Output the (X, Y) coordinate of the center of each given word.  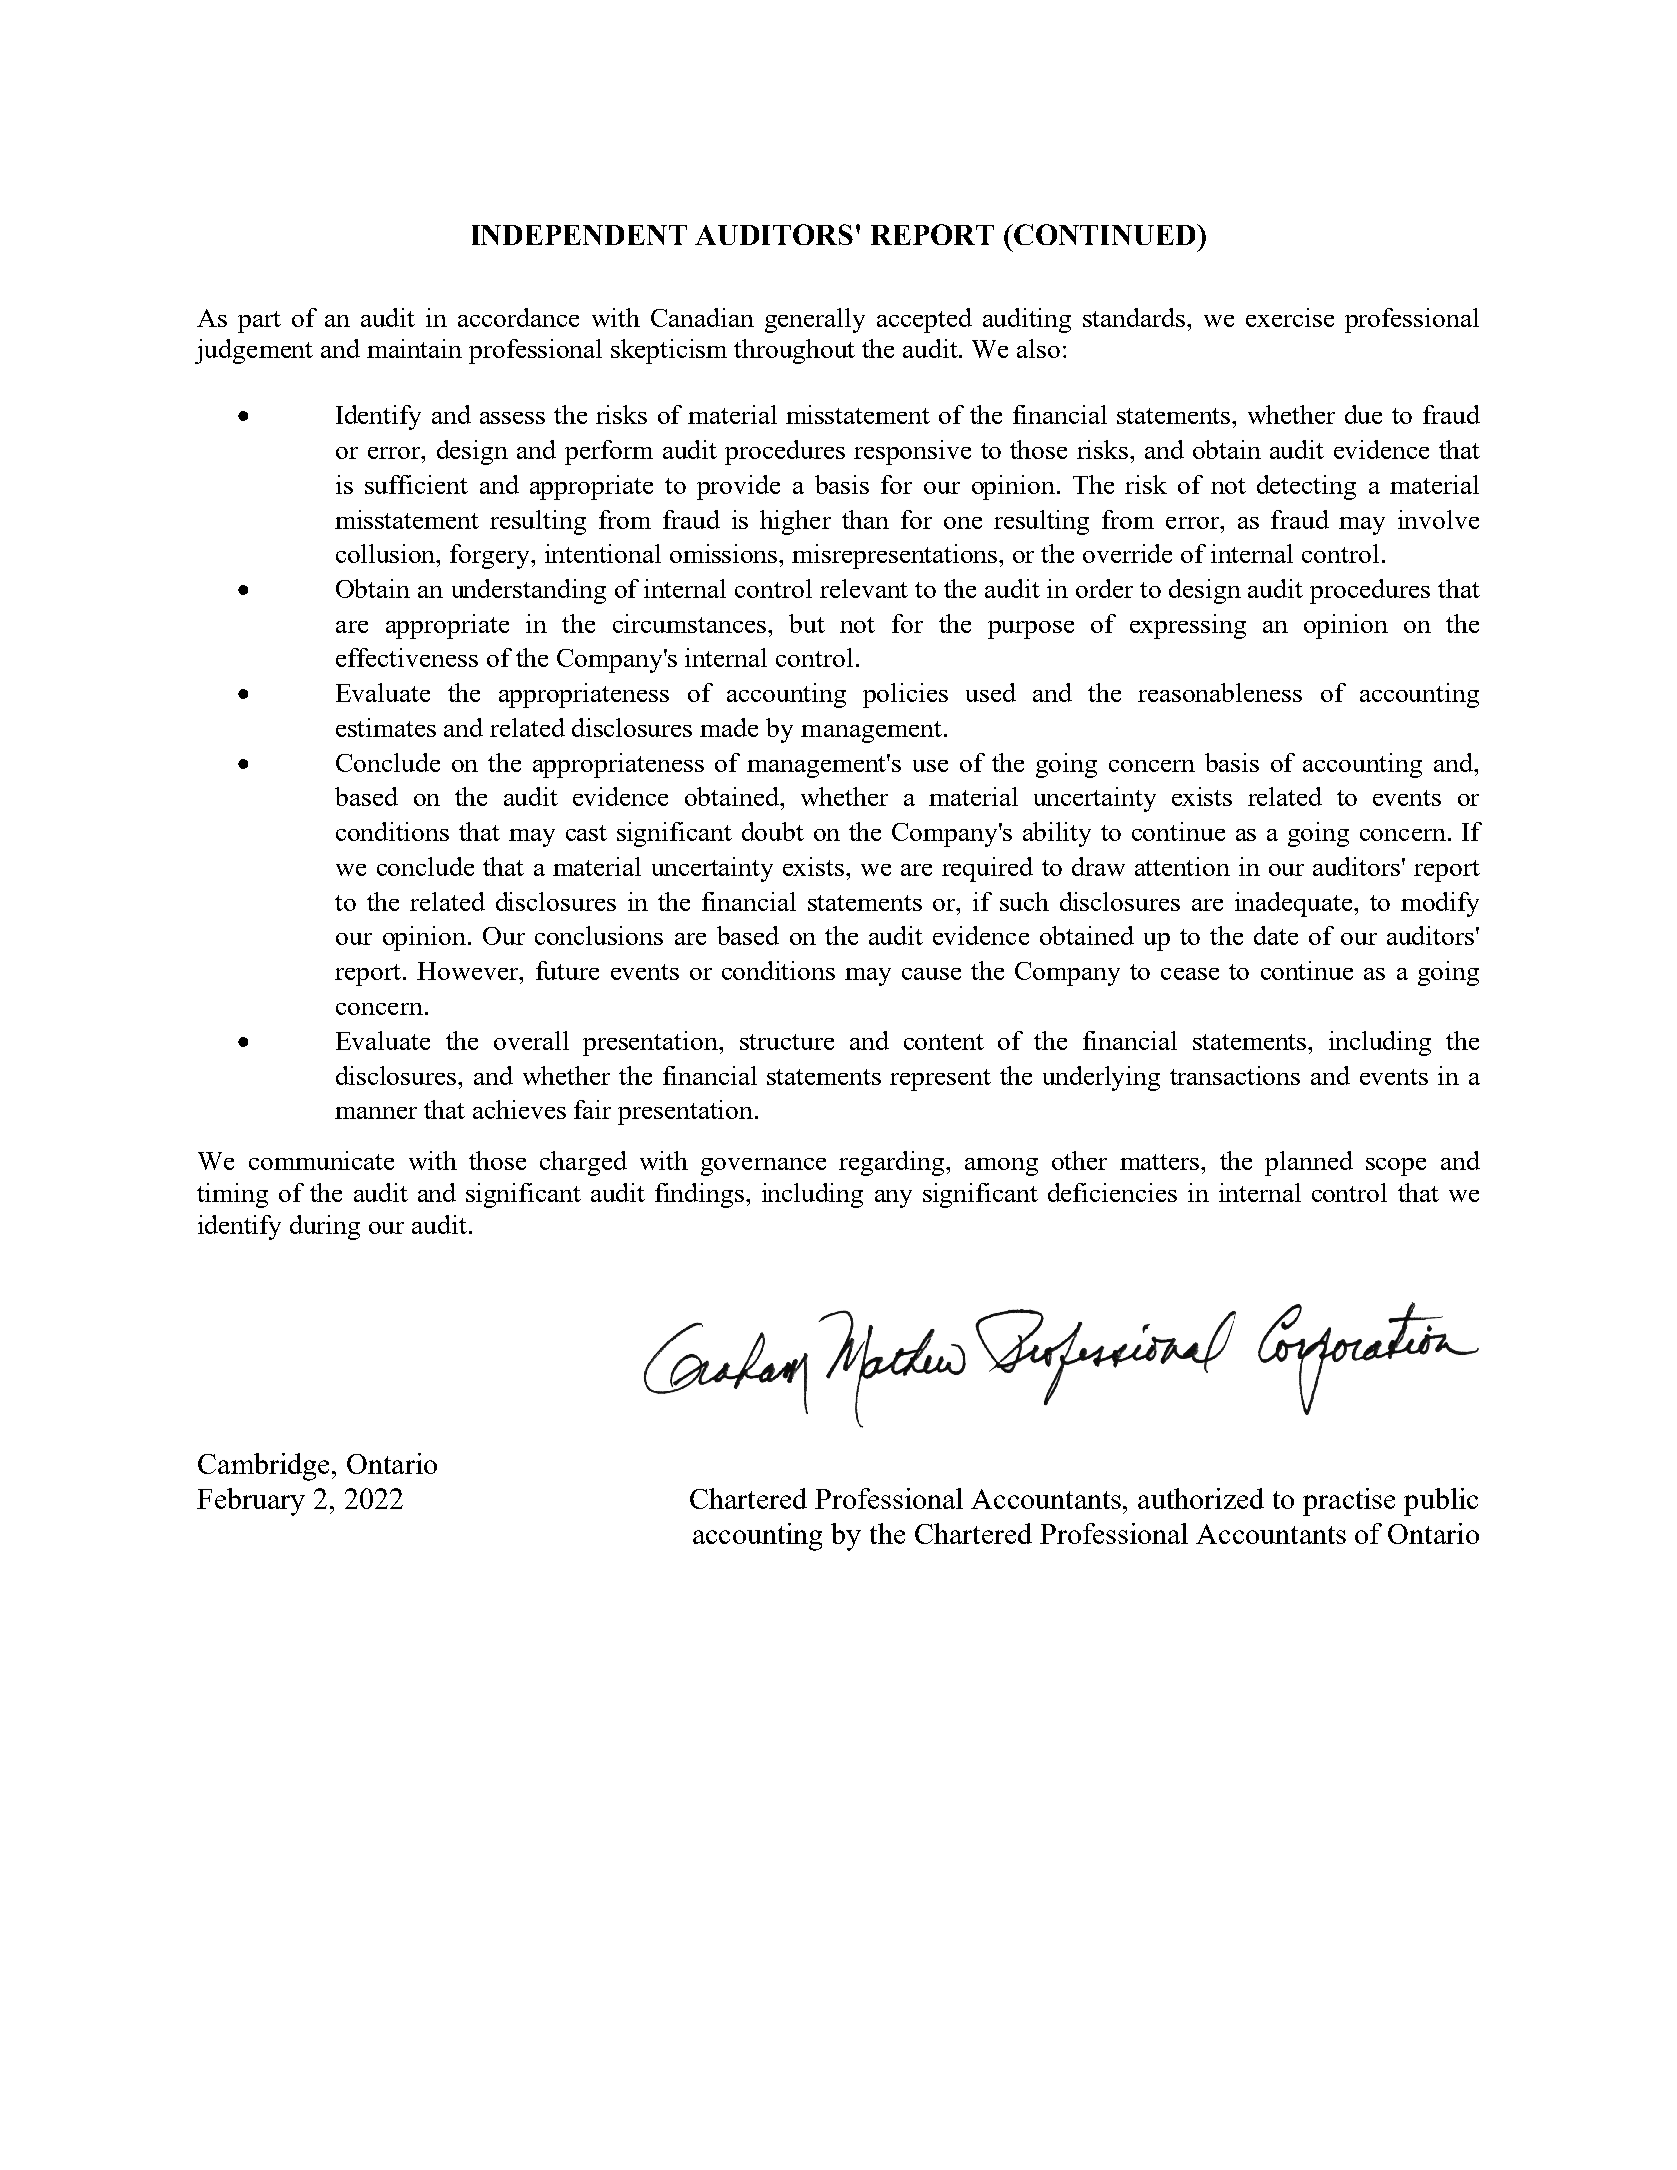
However (469, 971)
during (325, 1227)
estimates (386, 727)
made (729, 727)
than (865, 519)
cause (931, 974)
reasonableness (1220, 692)
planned (1309, 1163)
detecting (1306, 487)
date (1276, 935)
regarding (893, 1163)
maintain (414, 348)
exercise (1290, 317)
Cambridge (265, 1467)
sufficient (416, 484)
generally (815, 320)
